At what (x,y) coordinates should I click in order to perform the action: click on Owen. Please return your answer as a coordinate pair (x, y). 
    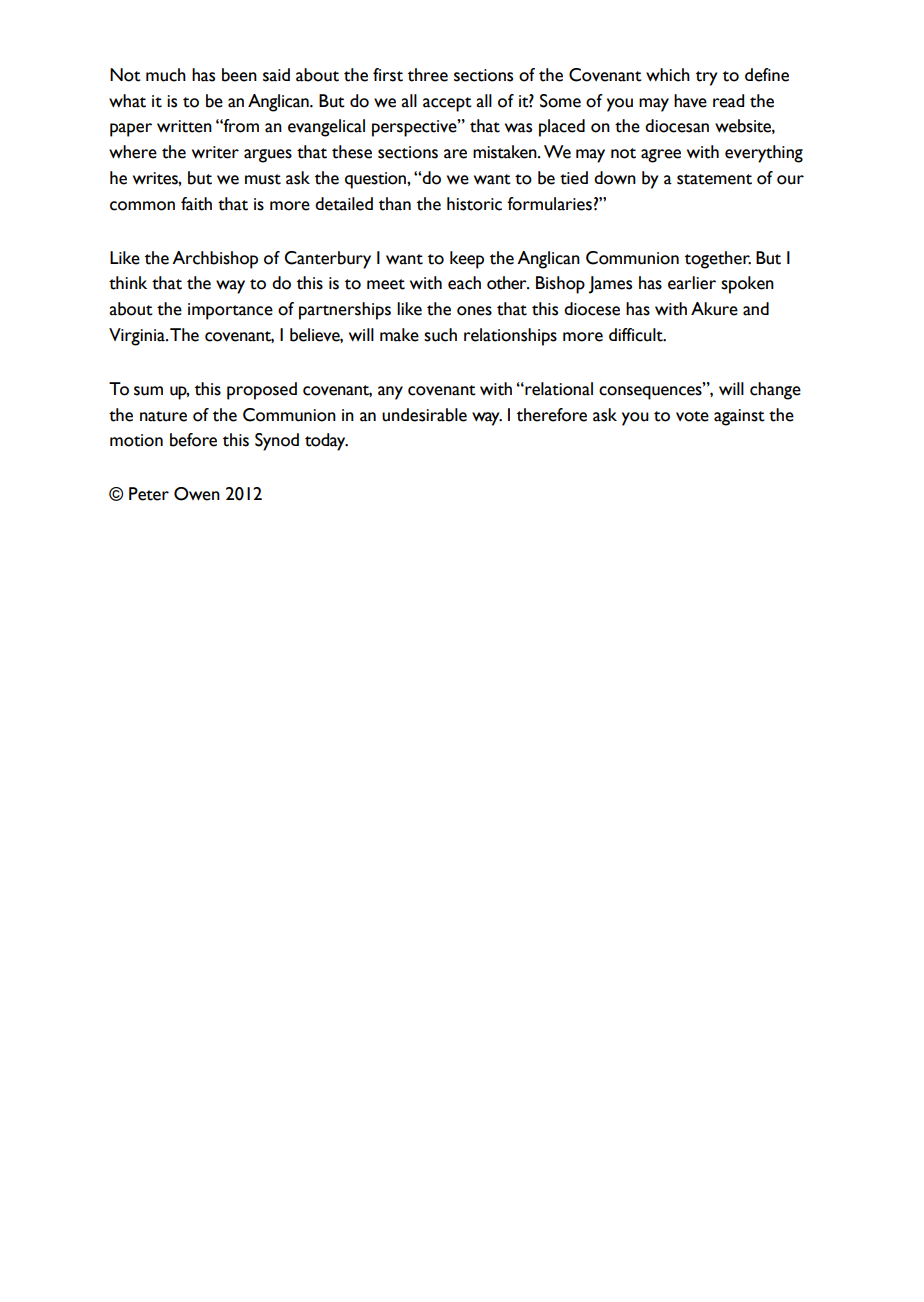
    Looking at the image, I should click on (197, 494).
